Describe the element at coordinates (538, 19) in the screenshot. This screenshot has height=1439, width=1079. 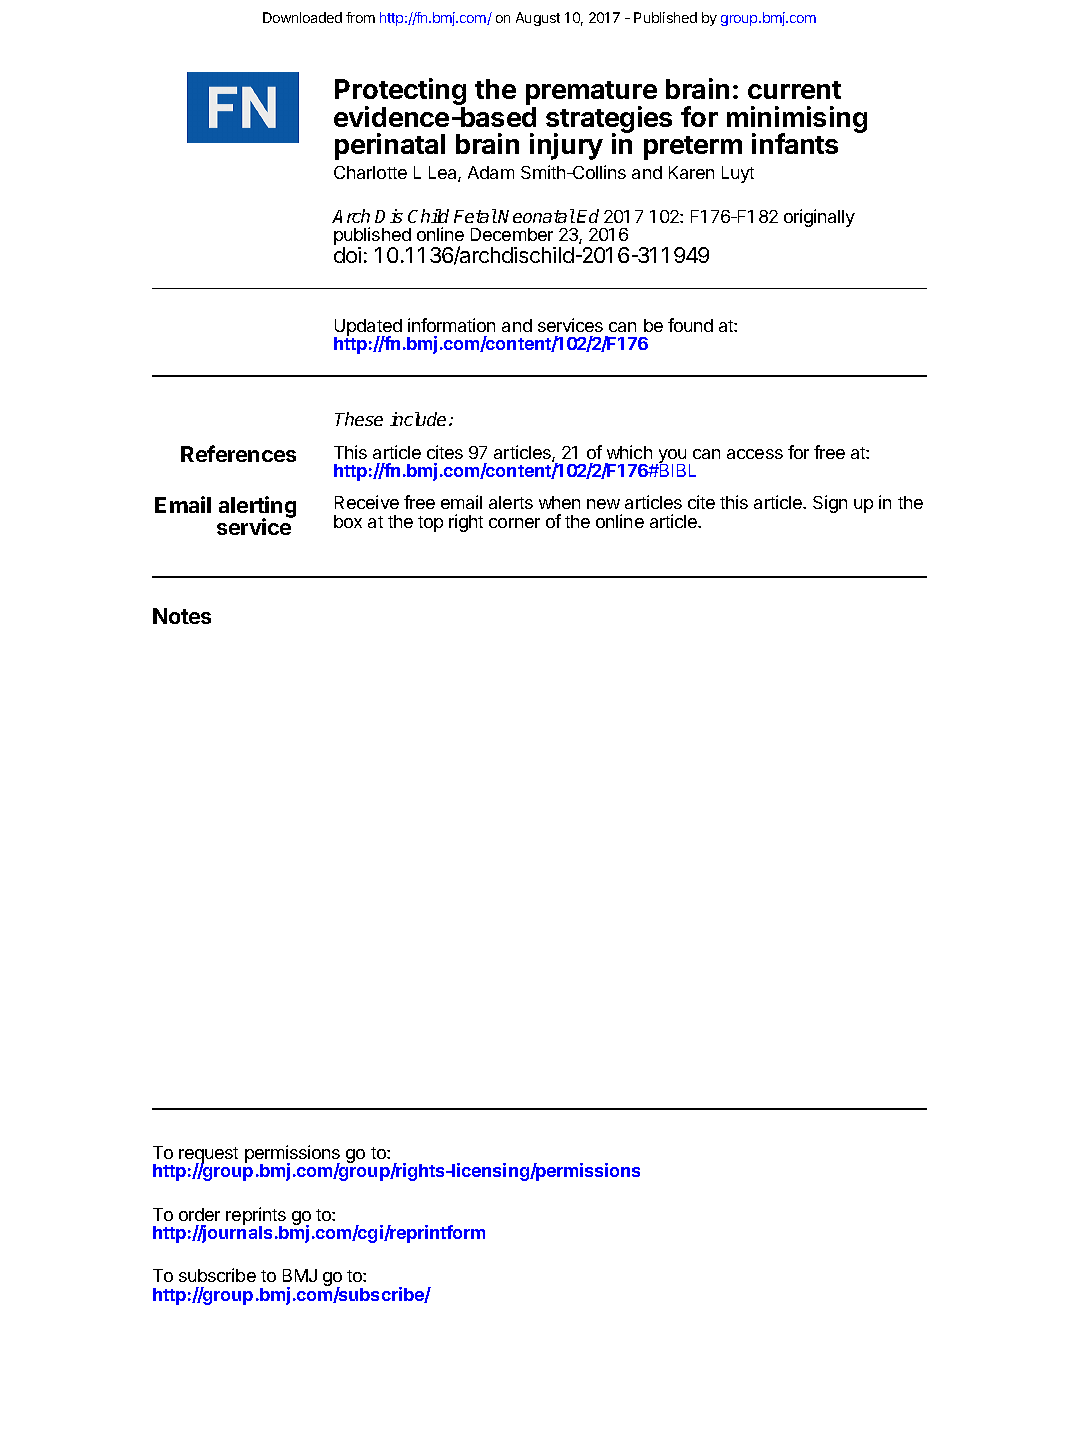
I see `August` at that location.
